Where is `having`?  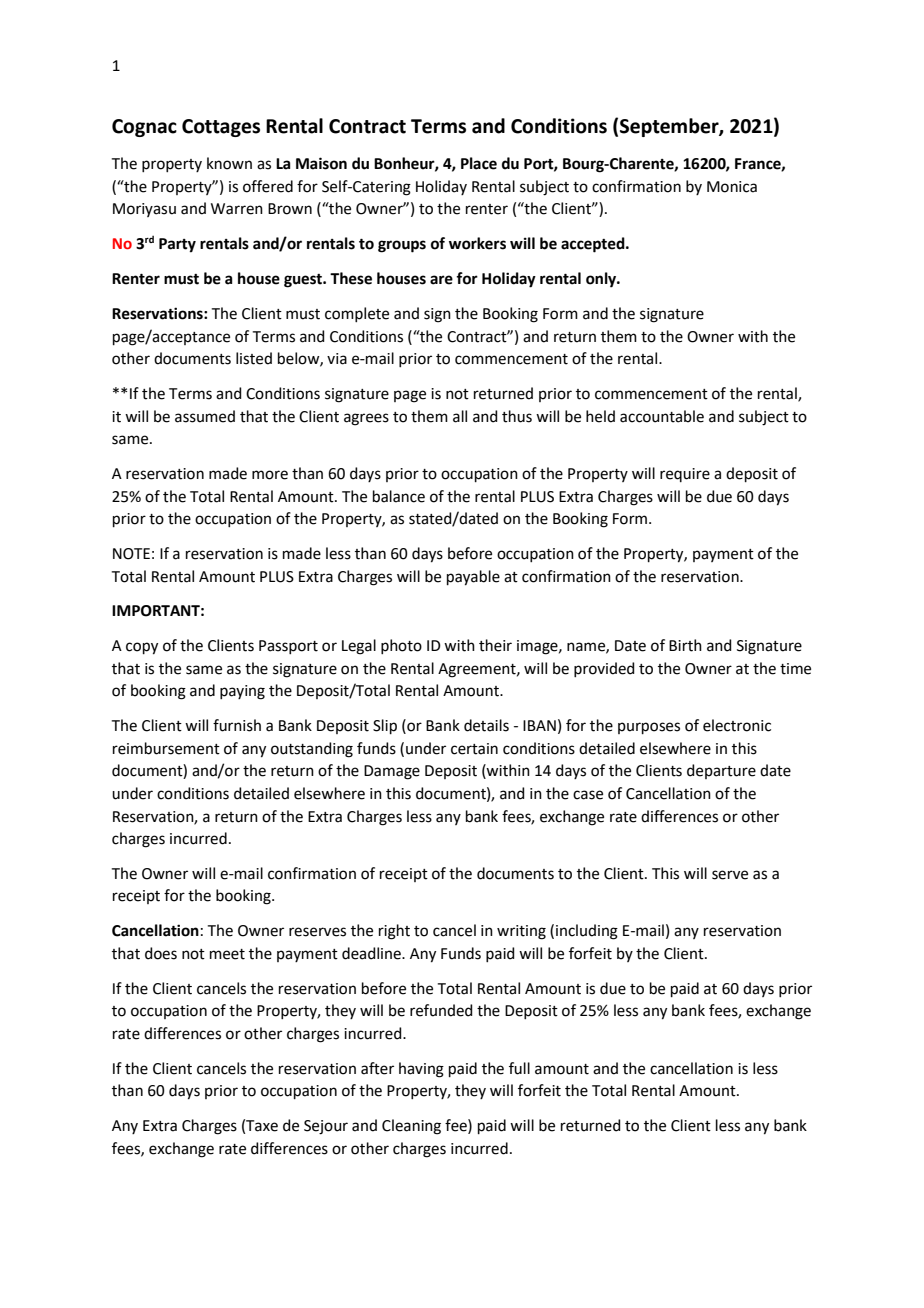 having is located at coordinates (421, 1070).
